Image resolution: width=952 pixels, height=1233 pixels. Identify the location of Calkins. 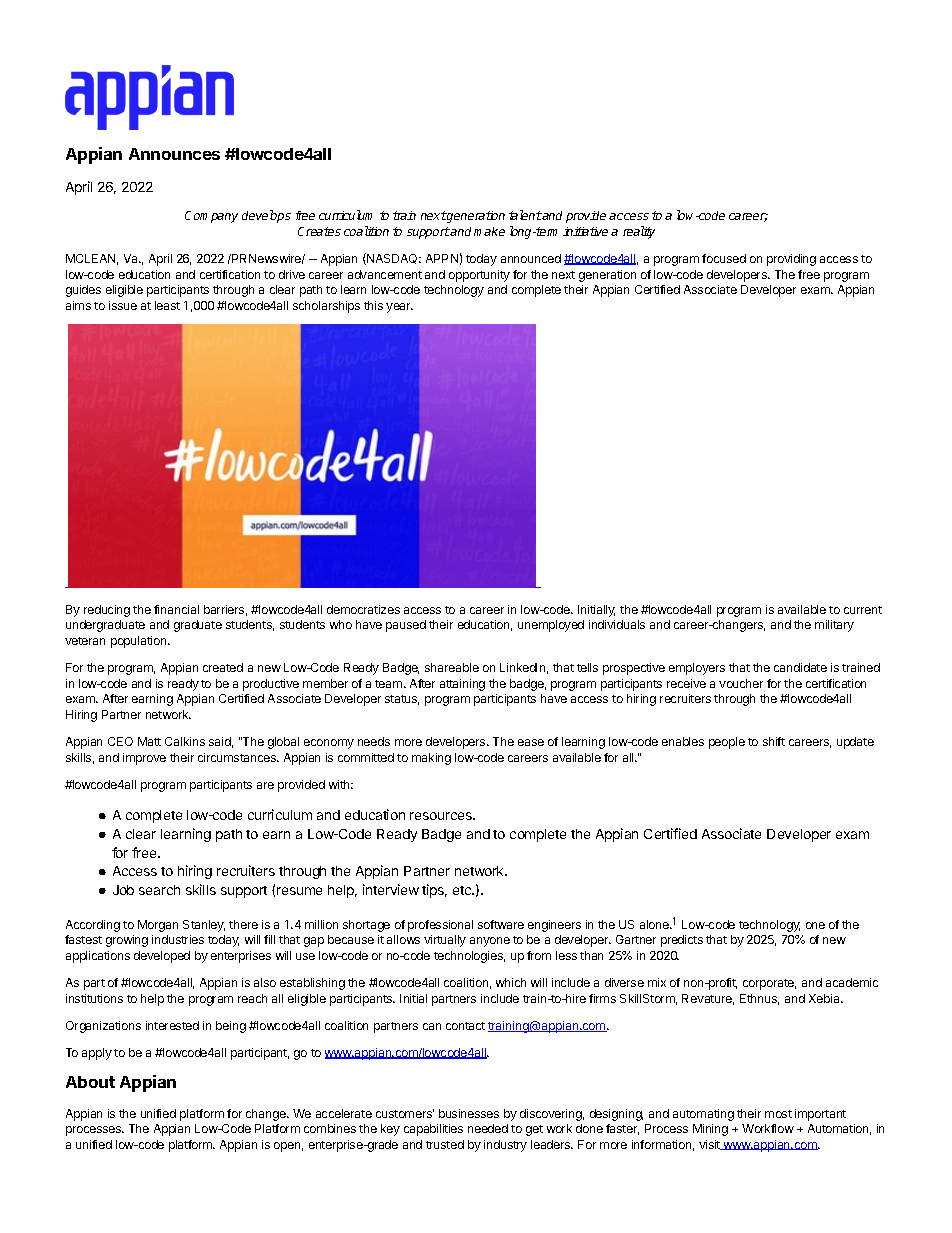
(185, 741).
